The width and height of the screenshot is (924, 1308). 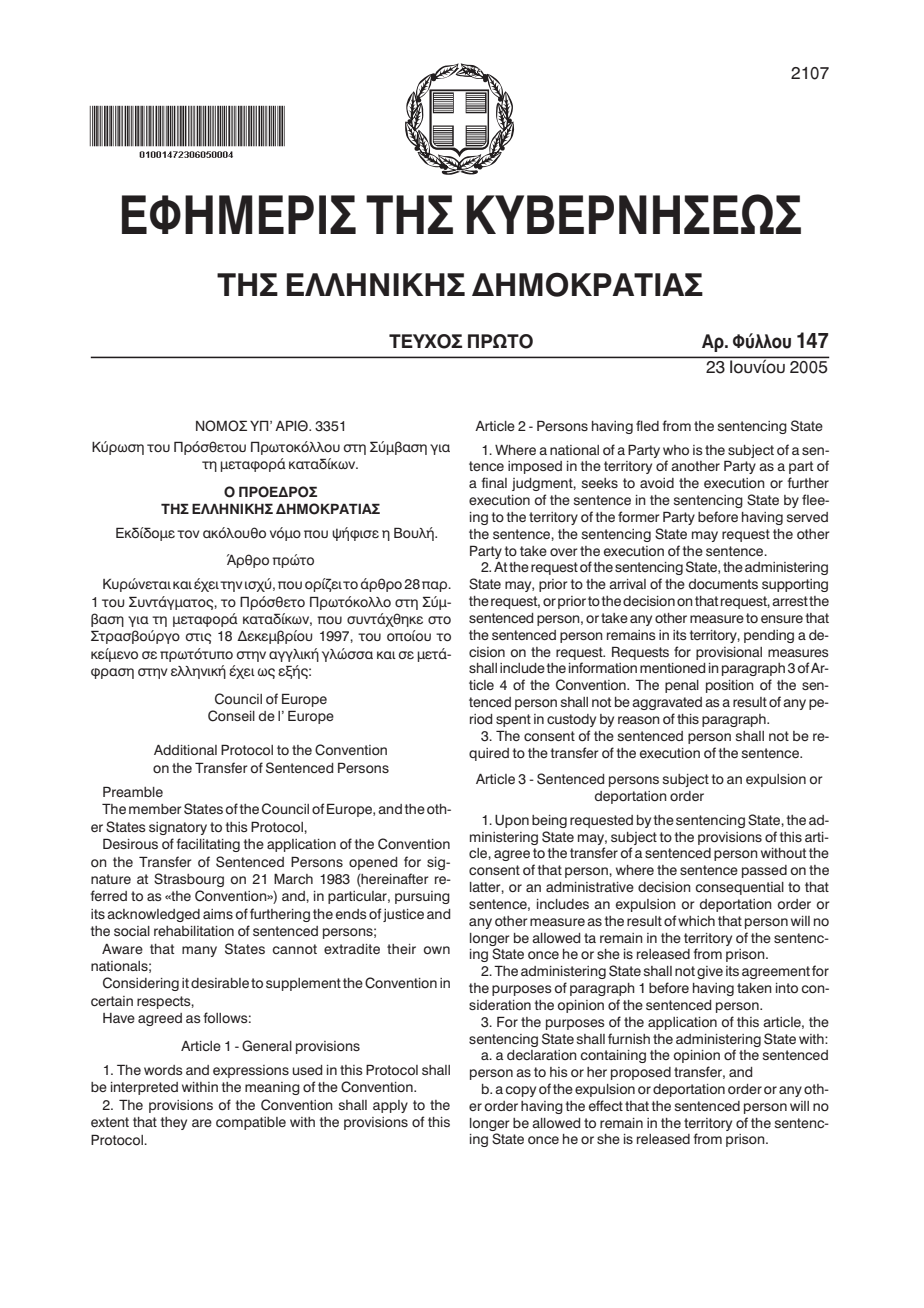 What do you see at coordinates (185, 750) in the screenshot?
I see `Additional` at bounding box center [185, 750].
